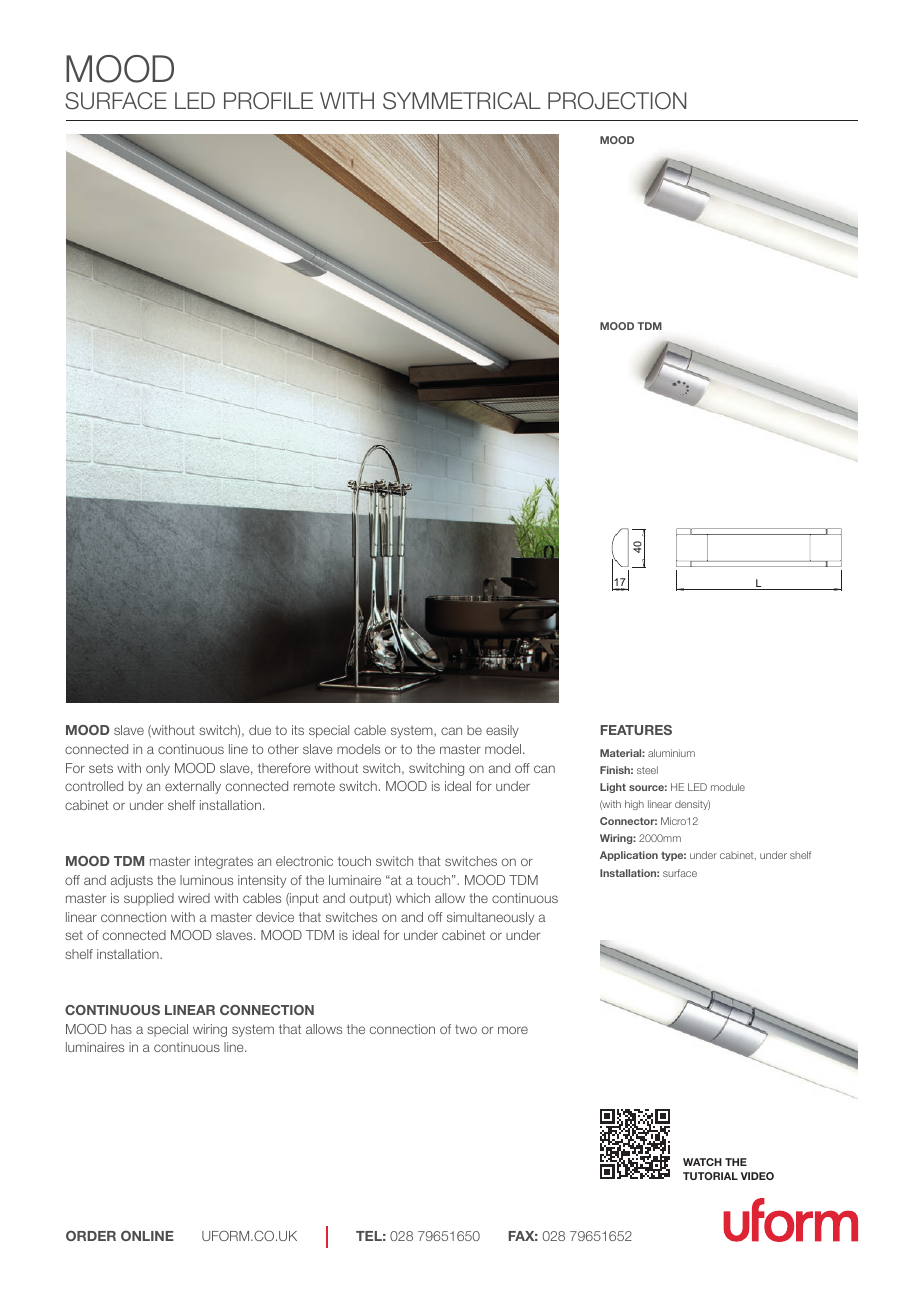  What do you see at coordinates (260, 730) in the image?
I see `due` at bounding box center [260, 730].
